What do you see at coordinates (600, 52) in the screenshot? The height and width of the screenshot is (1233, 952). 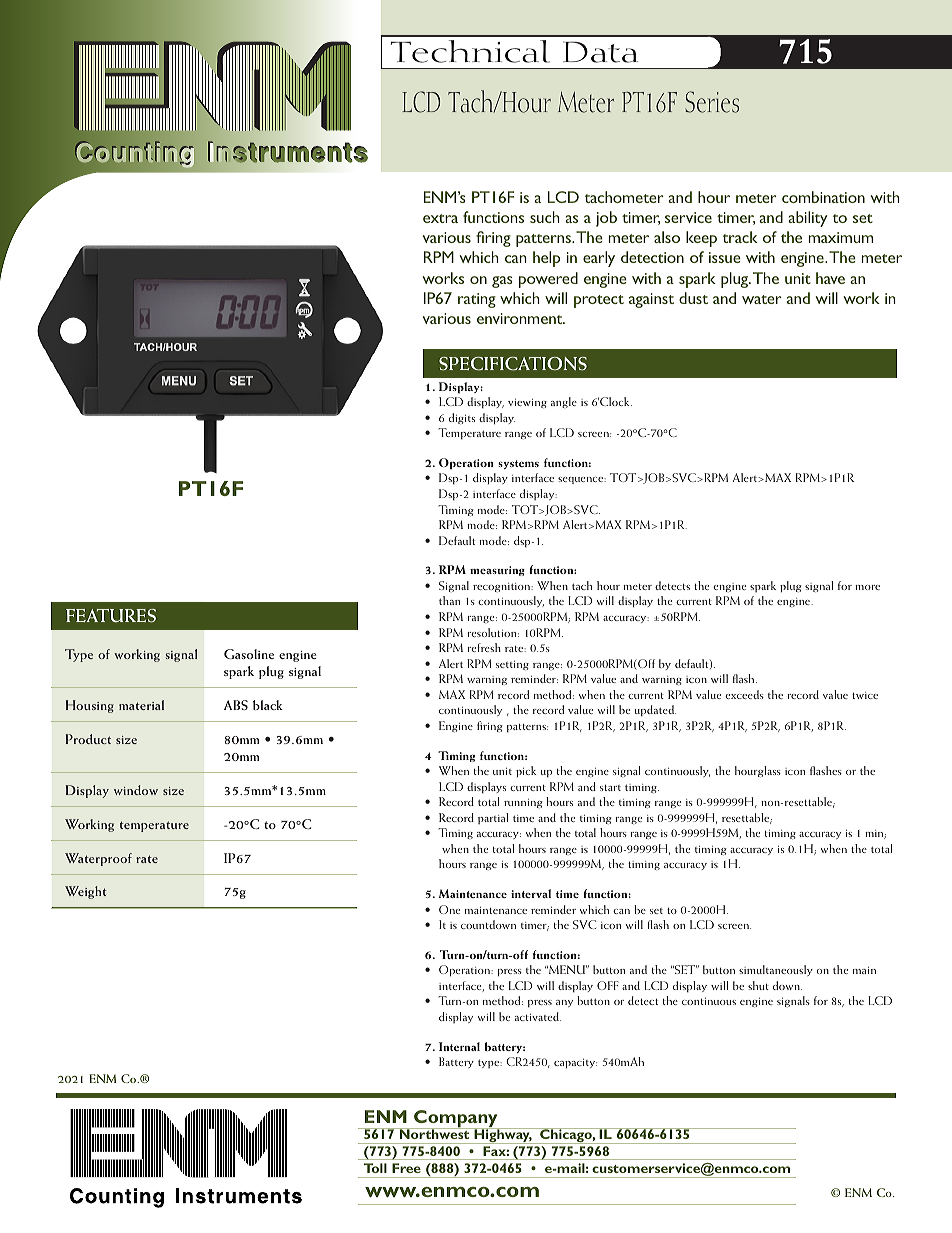 I see `Data` at bounding box center [600, 52].
